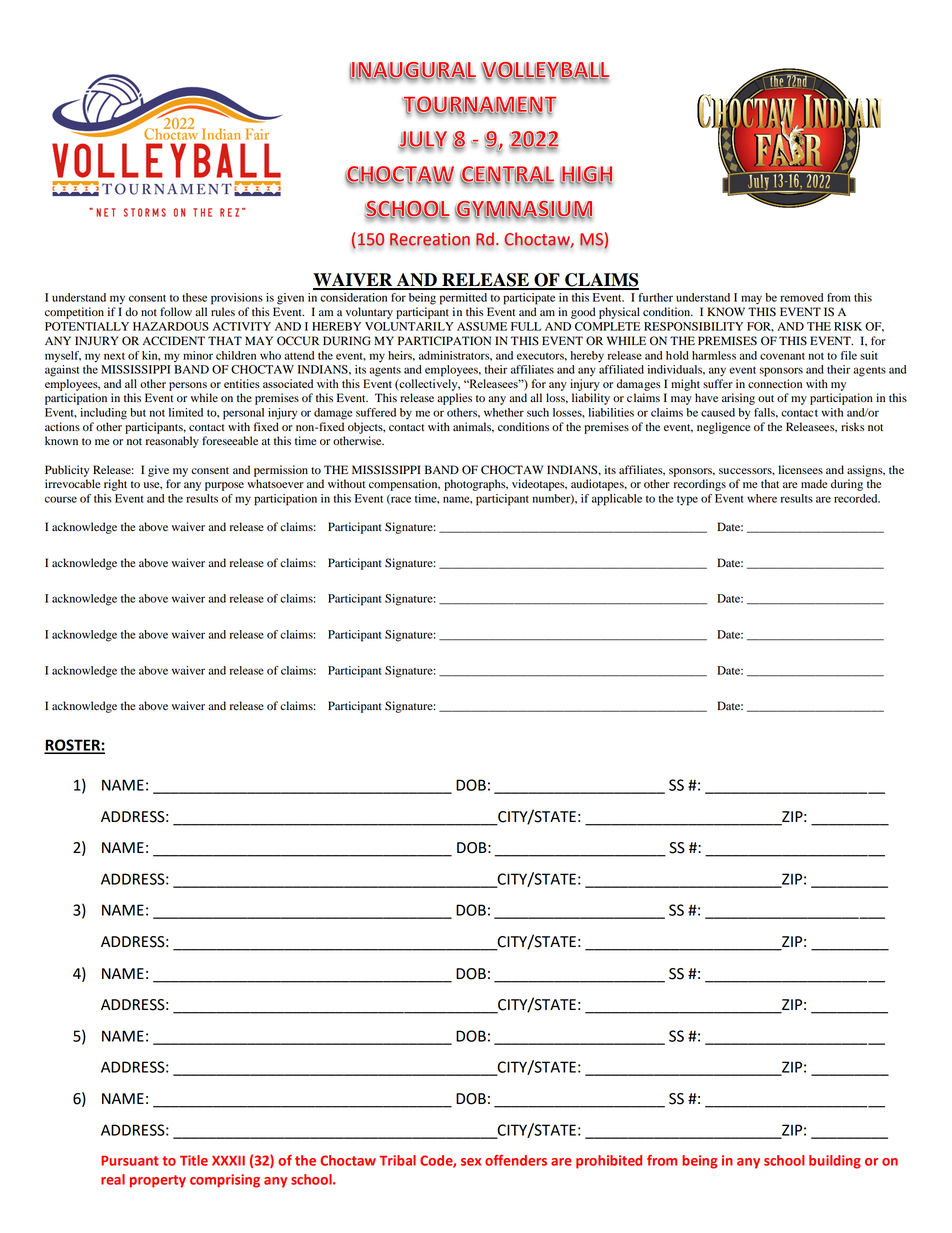 The width and height of the screenshot is (952, 1233). What do you see at coordinates (762, 498) in the screenshot?
I see `where` at bounding box center [762, 498].
